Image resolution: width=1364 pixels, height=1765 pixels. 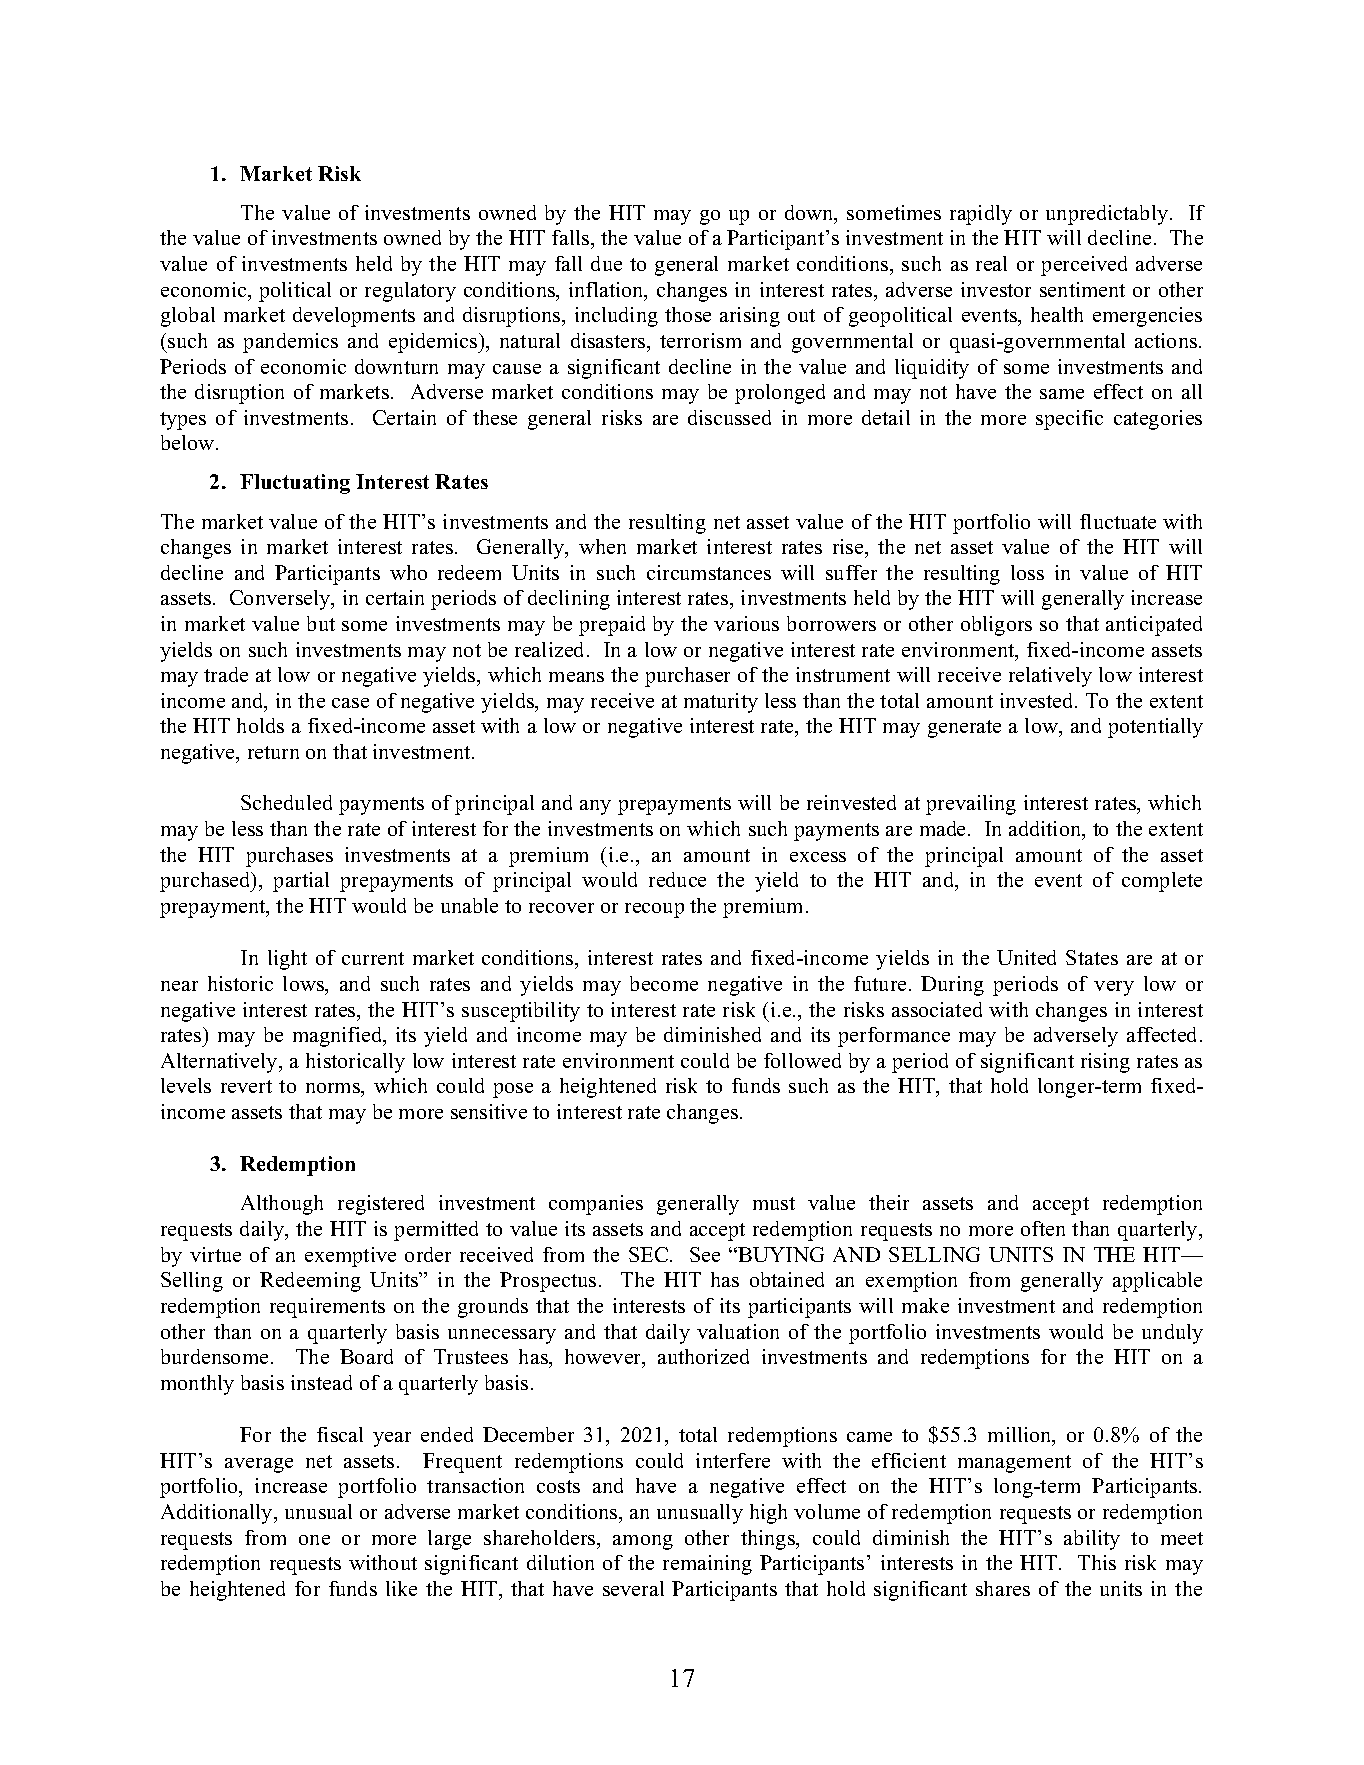 I want to click on one, so click(x=314, y=1540).
